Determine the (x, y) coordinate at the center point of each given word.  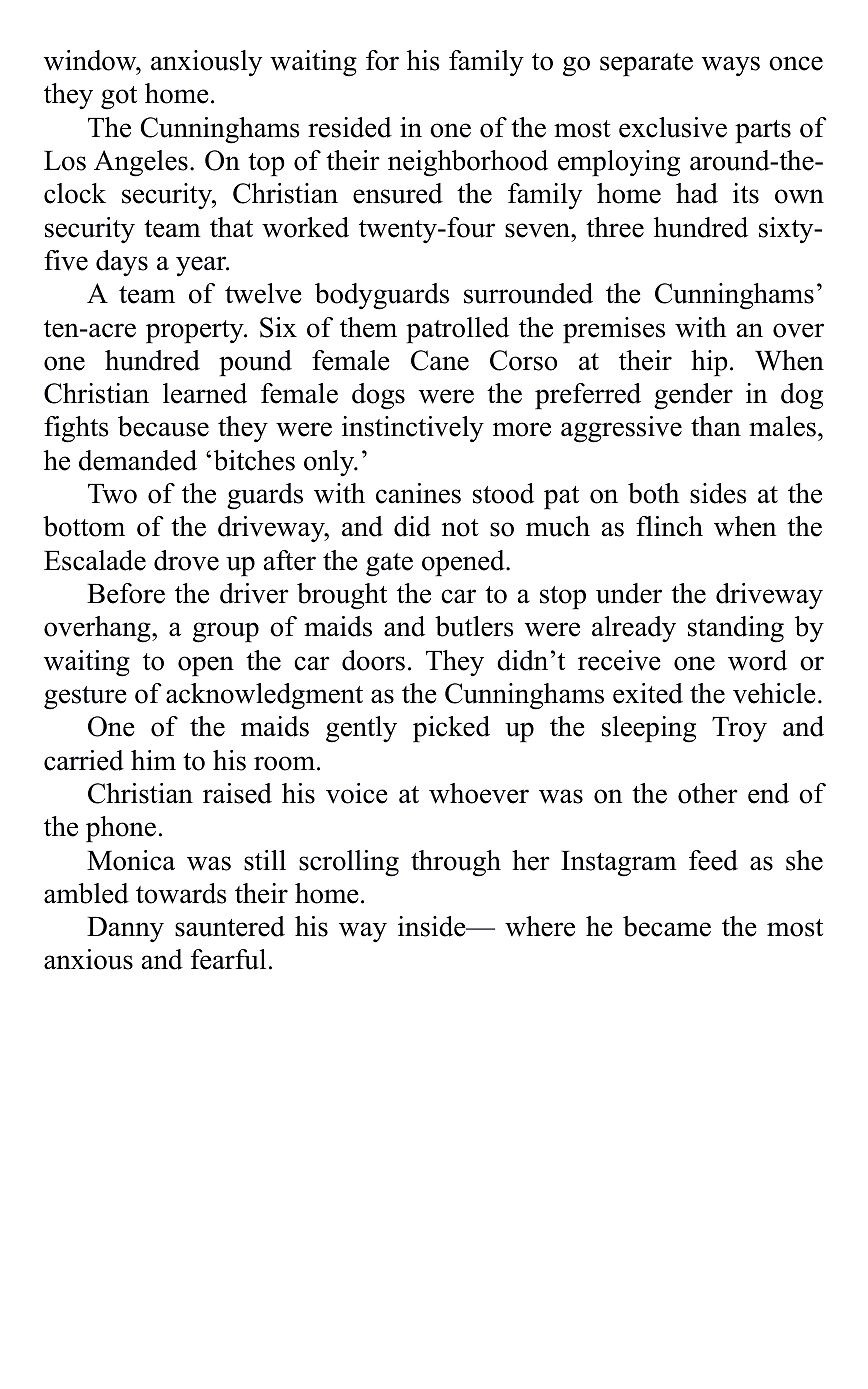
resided (350, 127)
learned (205, 393)
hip (709, 363)
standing (736, 629)
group (226, 632)
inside (433, 926)
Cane (440, 360)
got (119, 98)
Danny (125, 930)
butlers (474, 626)
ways (731, 66)
